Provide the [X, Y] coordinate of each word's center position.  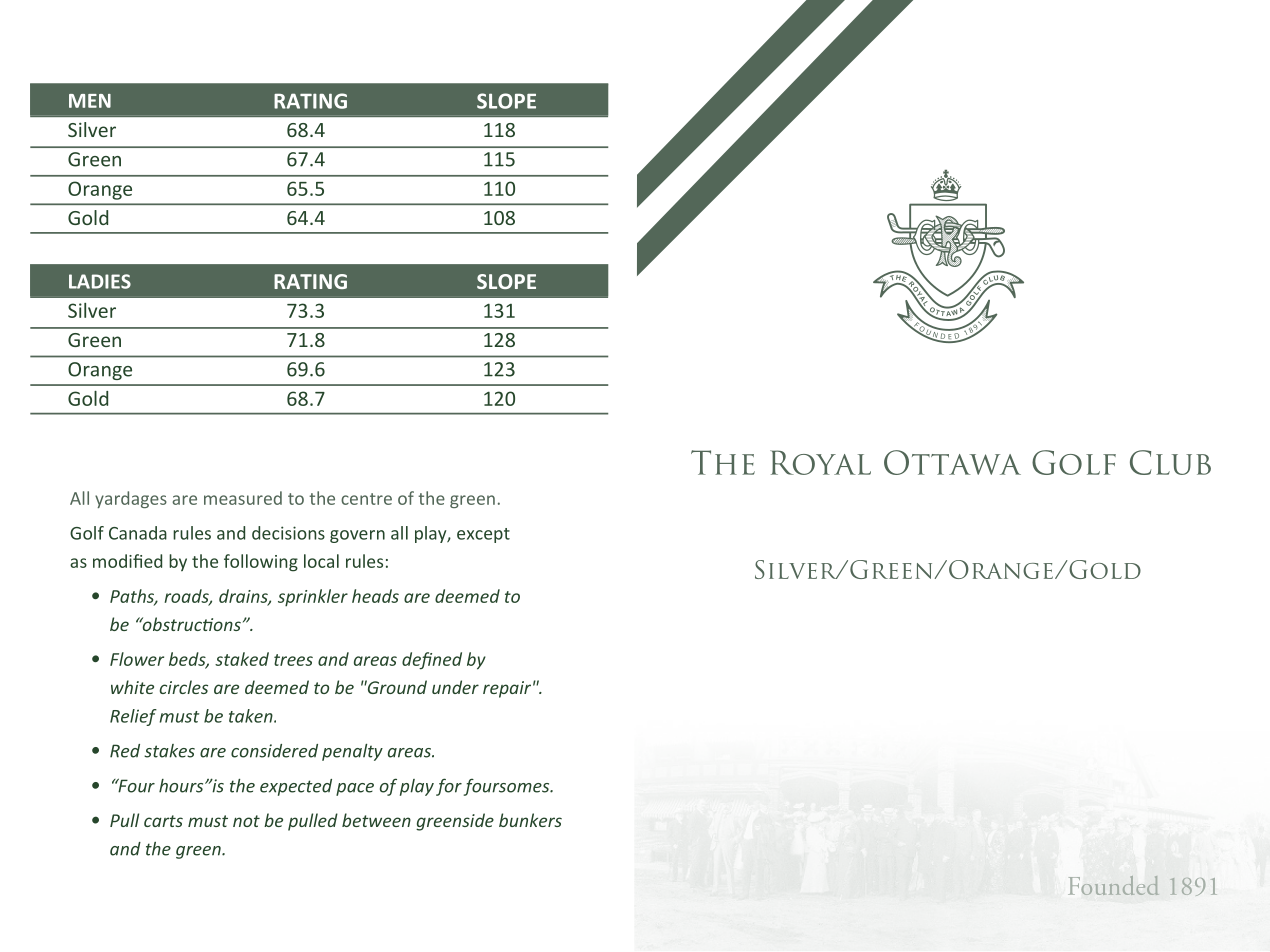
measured [243, 498]
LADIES [100, 281]
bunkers [530, 820]
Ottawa [952, 462]
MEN [90, 101]
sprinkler [313, 598]
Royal [820, 462]
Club [1170, 462]
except [483, 535]
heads [375, 596]
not [246, 821]
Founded [1113, 885]
